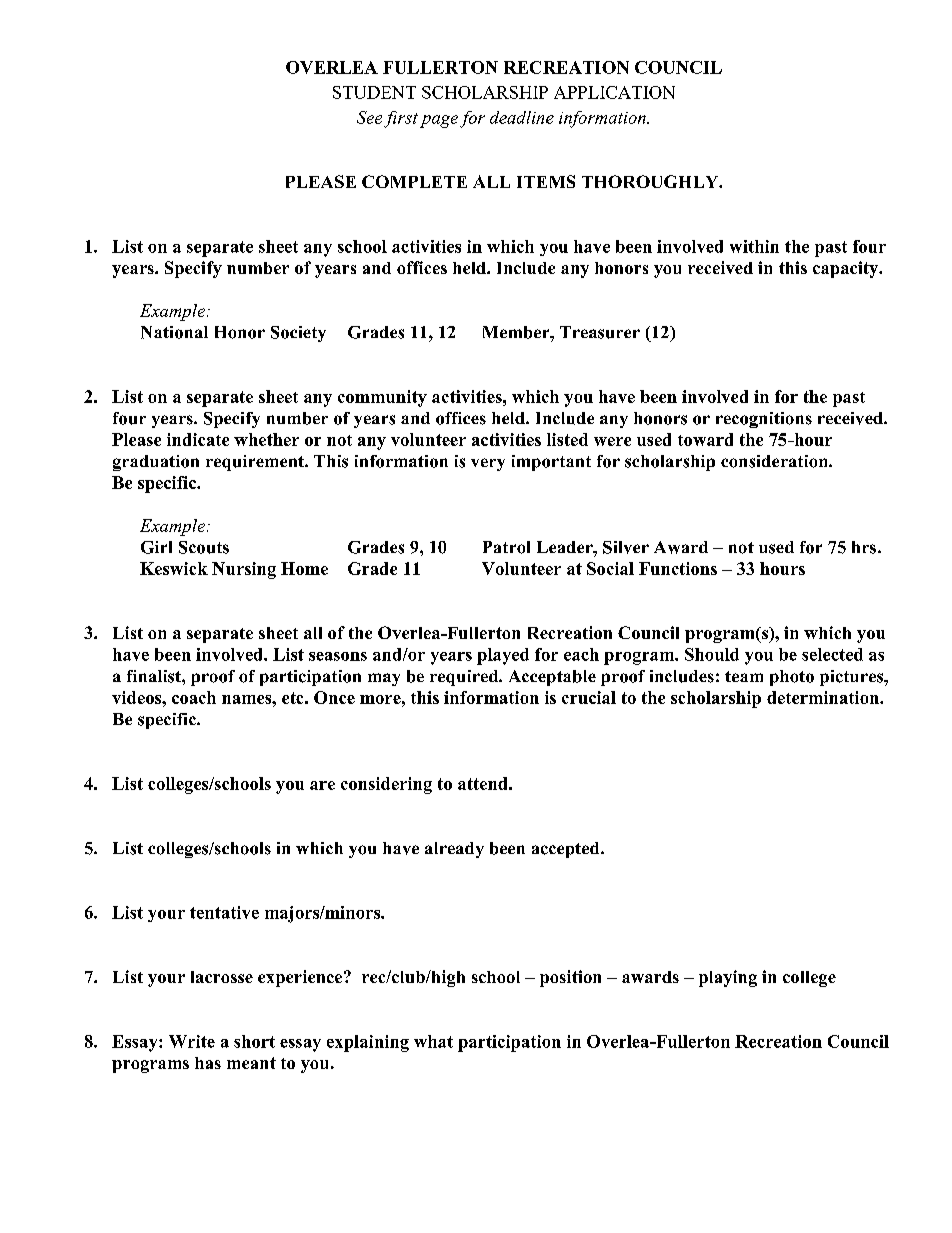  I want to click on recognitions, so click(764, 420).
